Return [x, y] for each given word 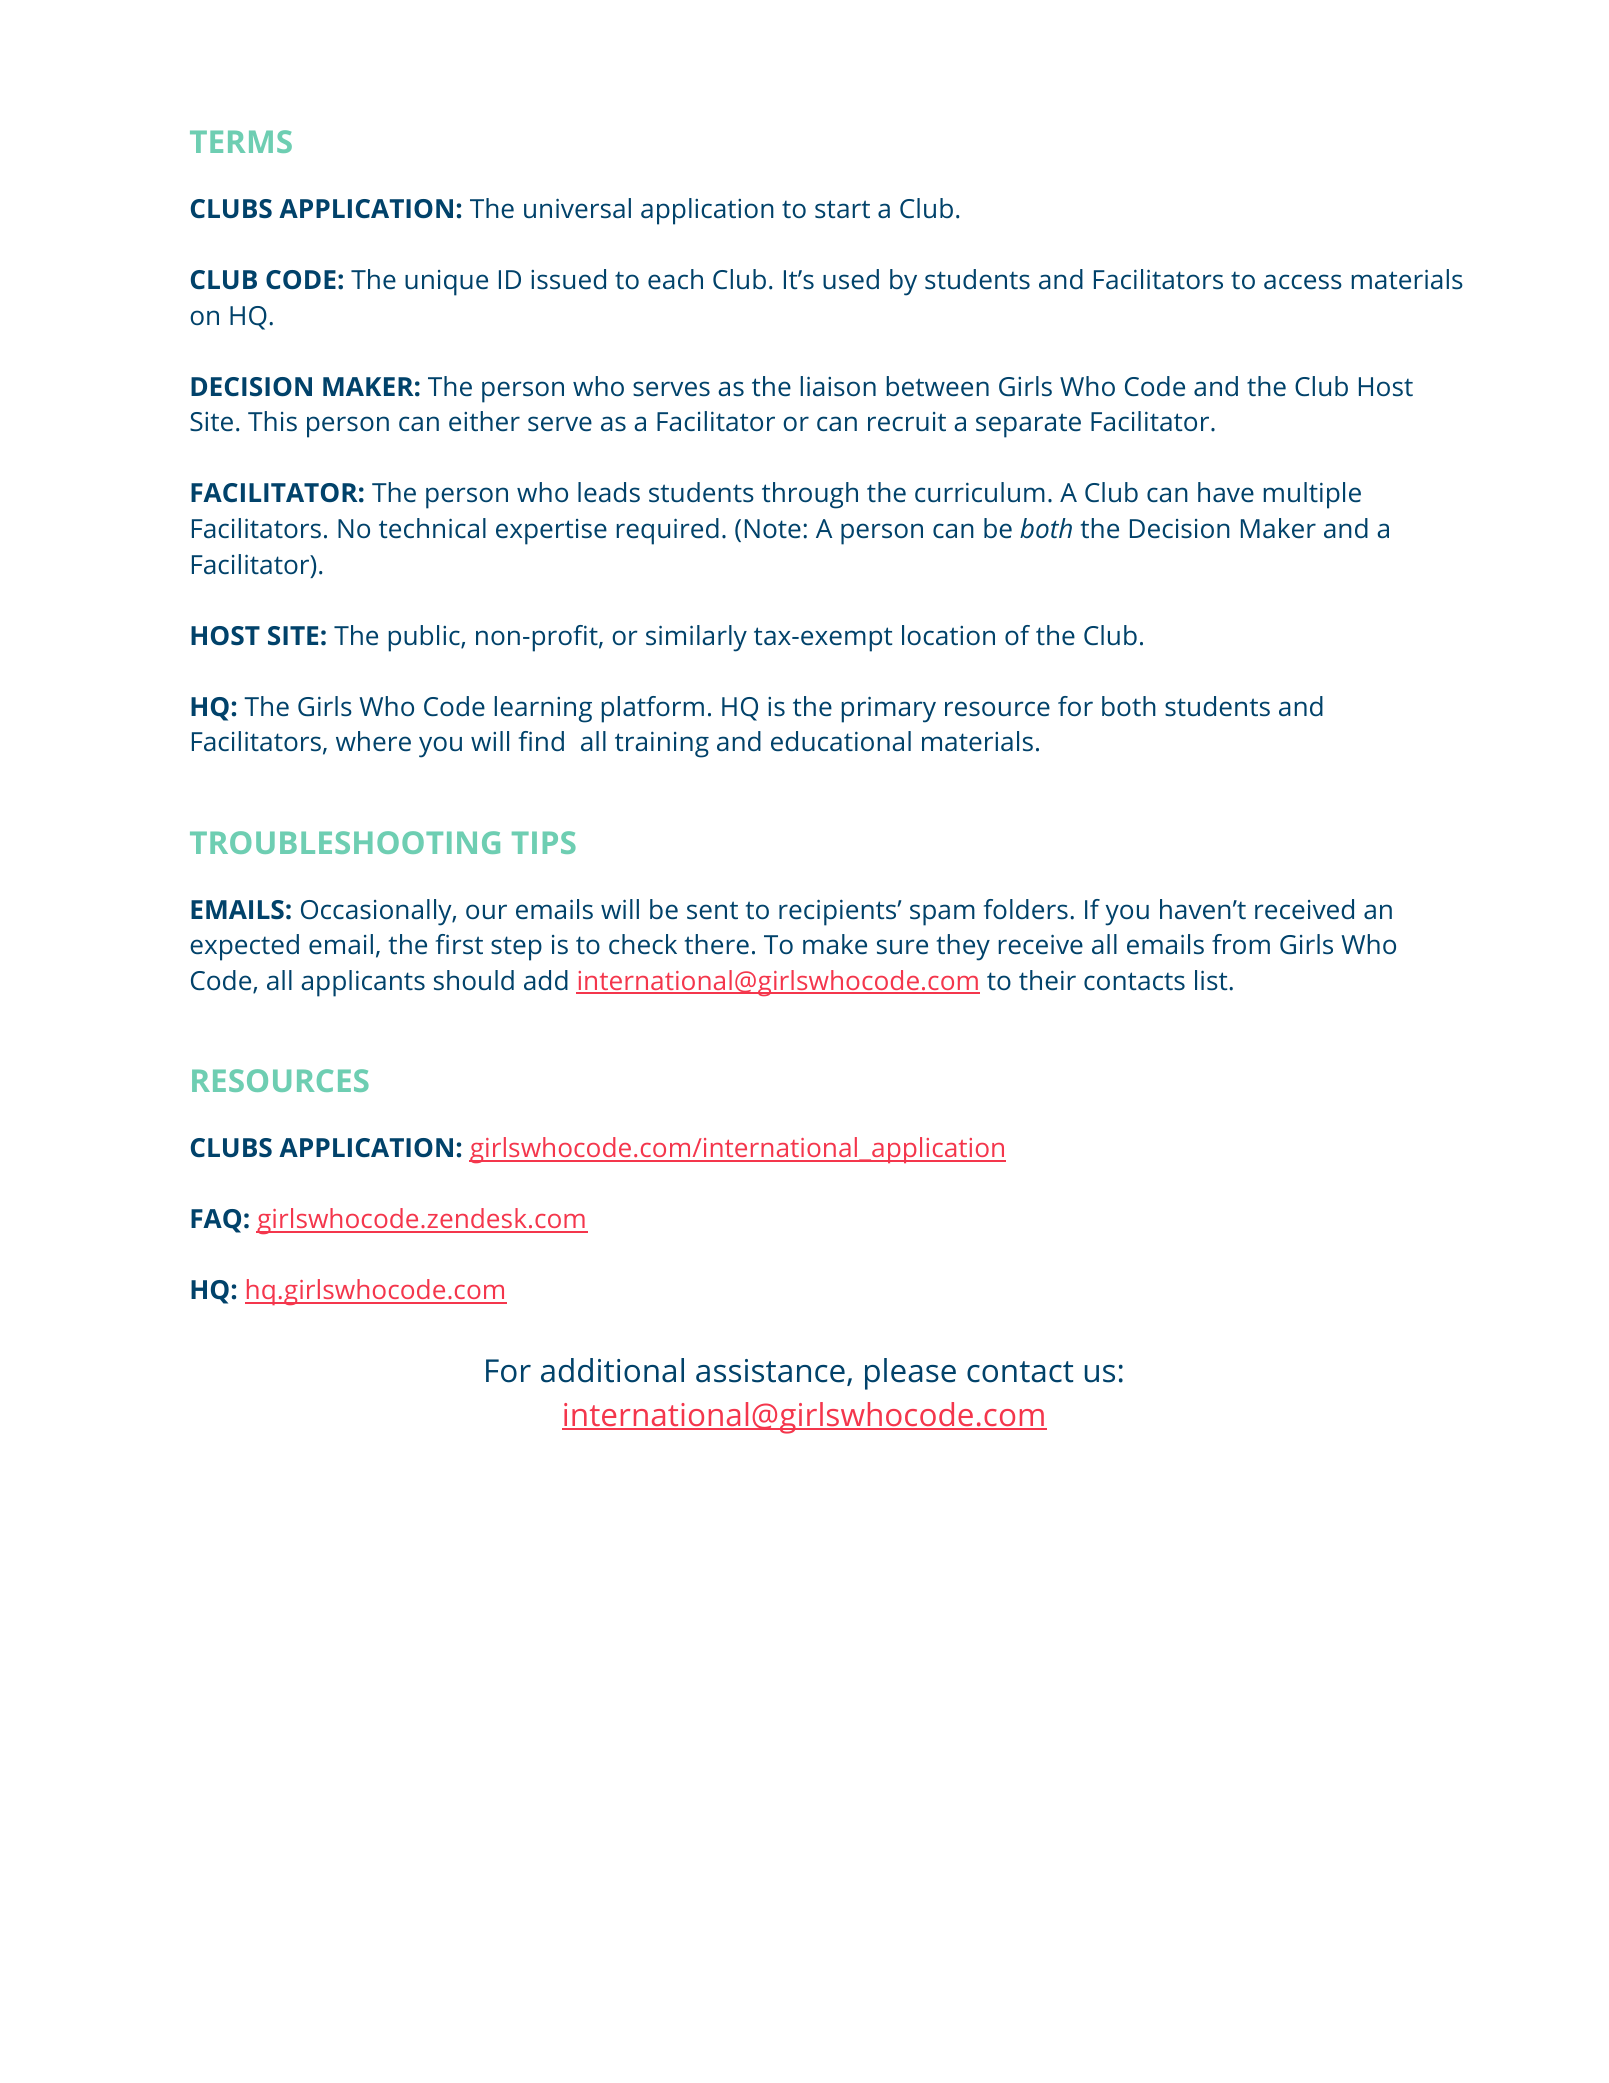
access [1303, 281]
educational [841, 741]
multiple [1312, 495]
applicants [363, 983]
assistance [770, 1371]
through [810, 495]
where [373, 741]
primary [889, 709]
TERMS [241, 141]
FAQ [216, 1221]
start [842, 209]
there [717, 944]
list [1212, 980]
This [272, 421]
